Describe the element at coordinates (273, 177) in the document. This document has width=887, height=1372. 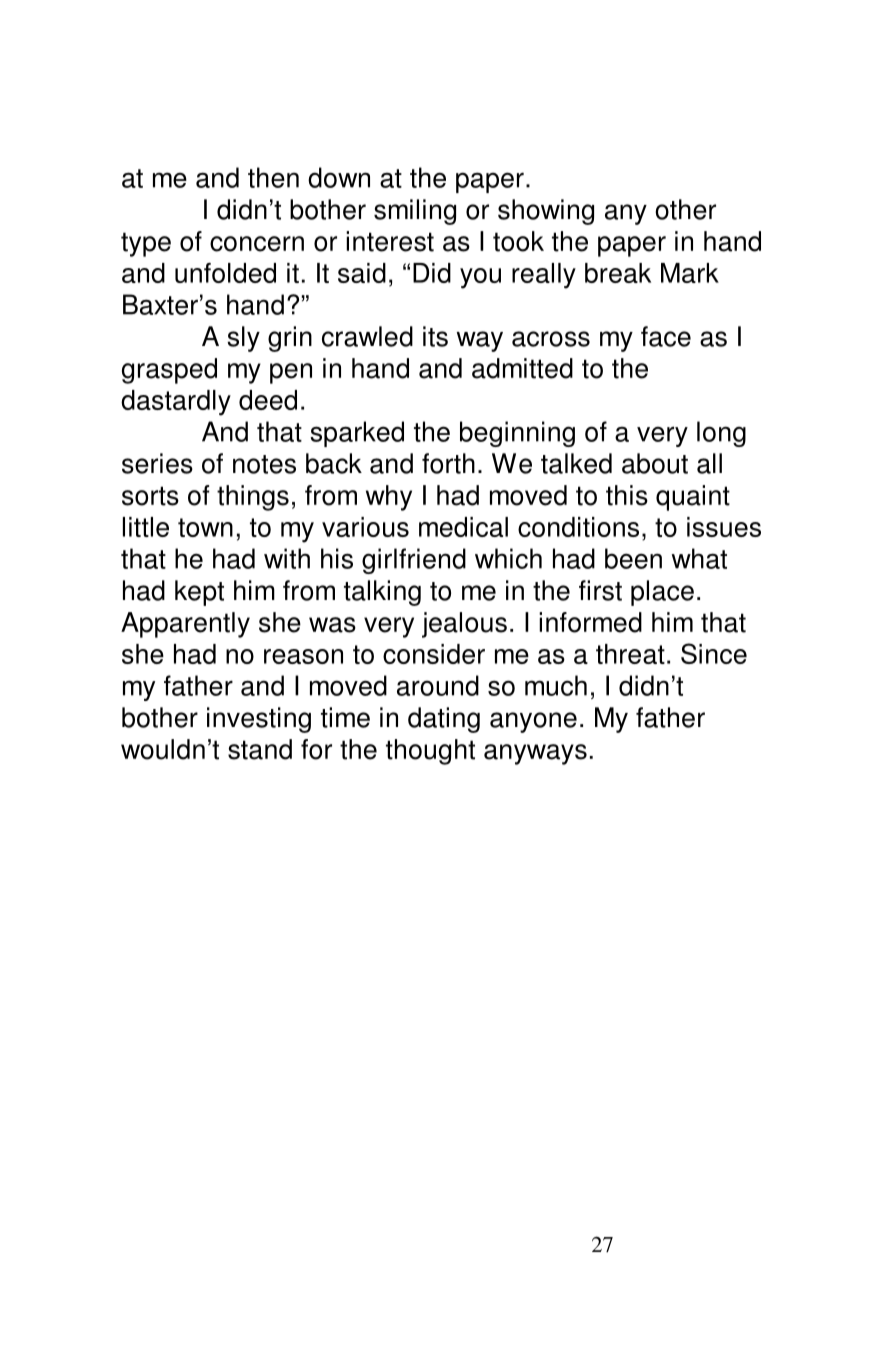
I see `then` at that location.
